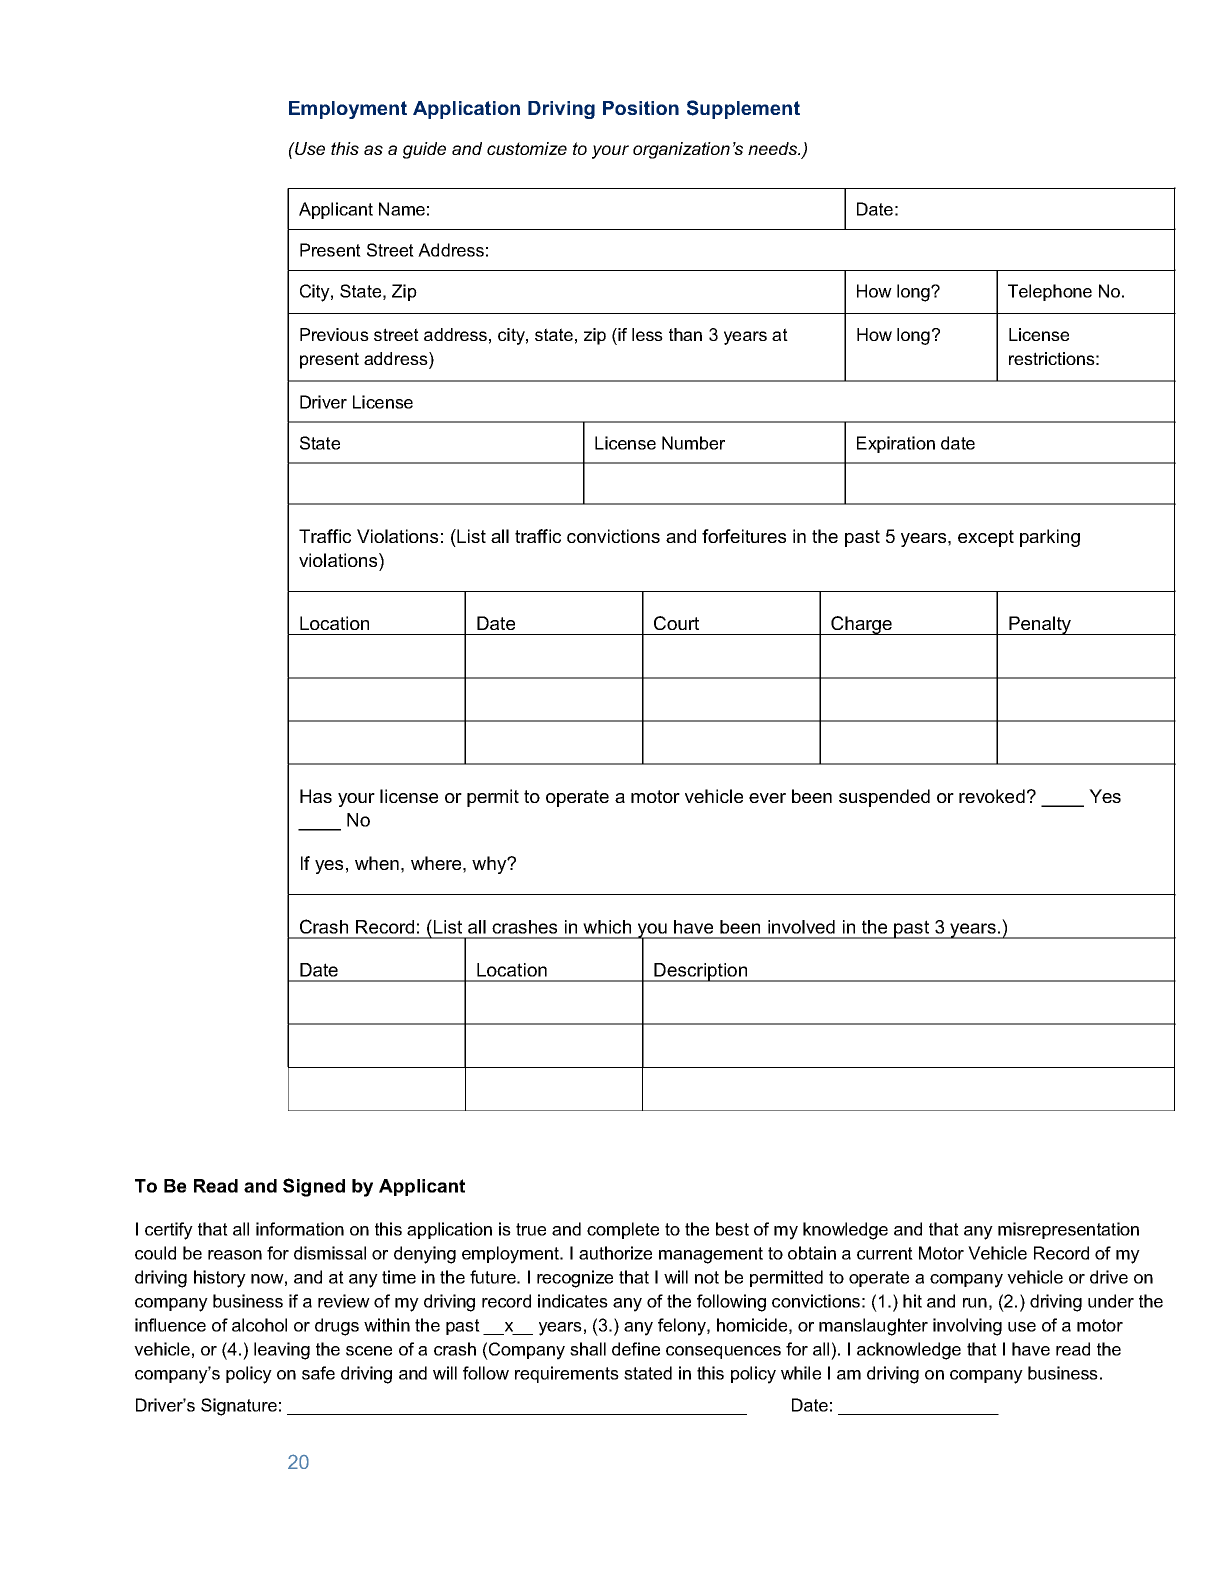 This document has height=1583, width=1223. What do you see at coordinates (636, 1349) in the document?
I see `define` at bounding box center [636, 1349].
